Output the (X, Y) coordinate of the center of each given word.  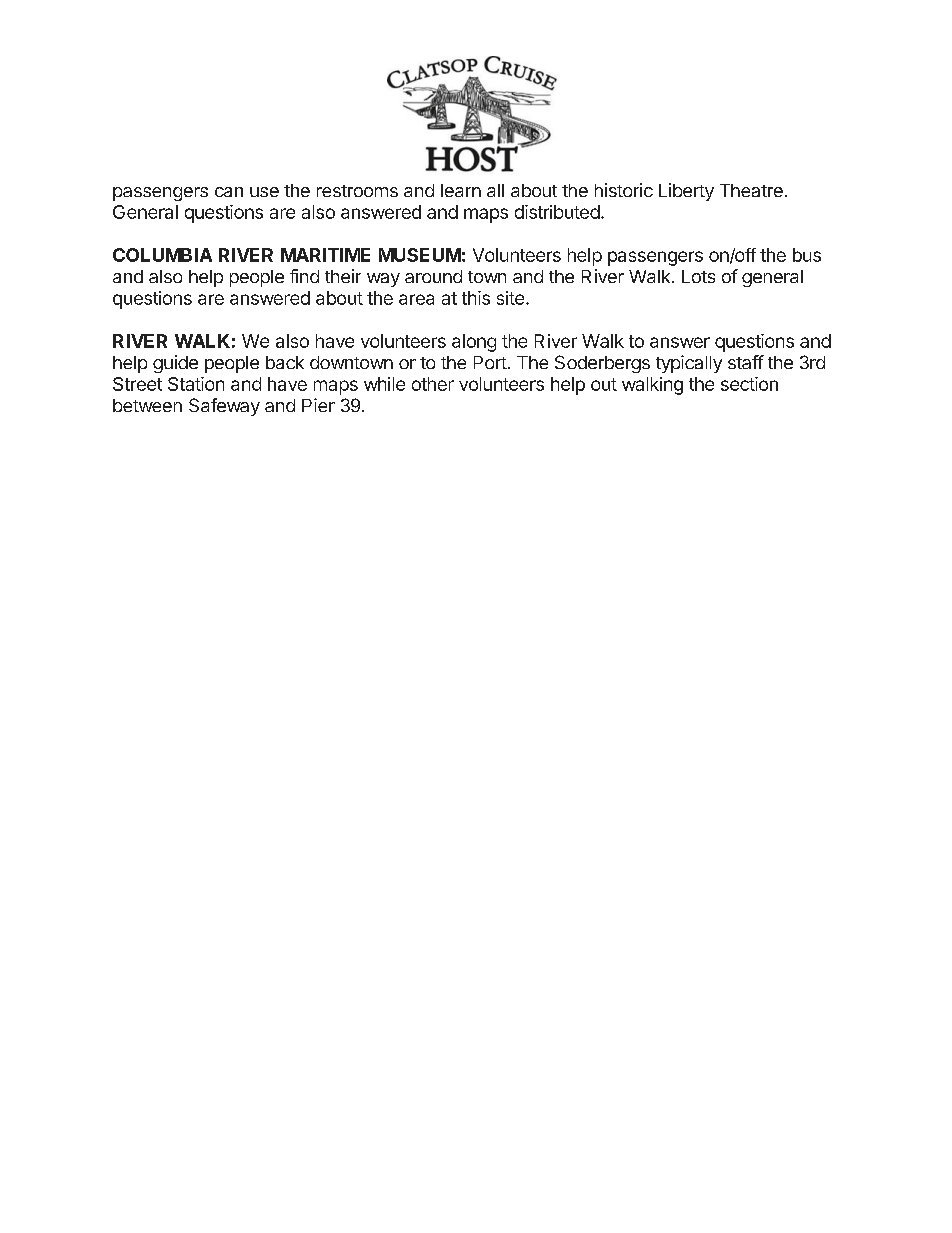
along (474, 343)
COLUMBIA (162, 255)
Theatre (751, 190)
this (476, 298)
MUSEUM (420, 255)
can (229, 192)
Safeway (224, 407)
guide (175, 364)
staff (746, 362)
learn (461, 190)
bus (807, 255)
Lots (698, 276)
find (304, 276)
